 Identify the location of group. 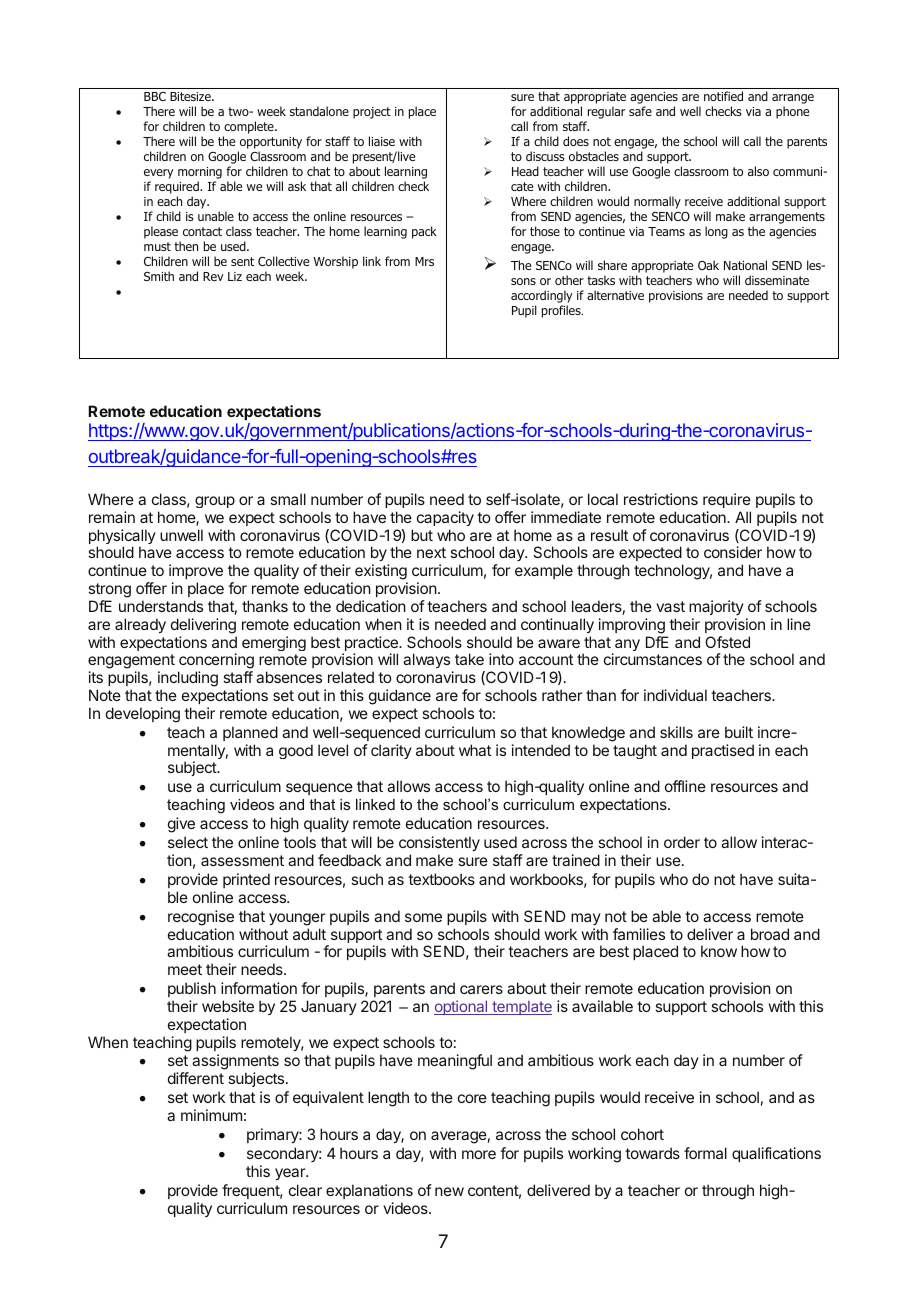
(215, 502).
